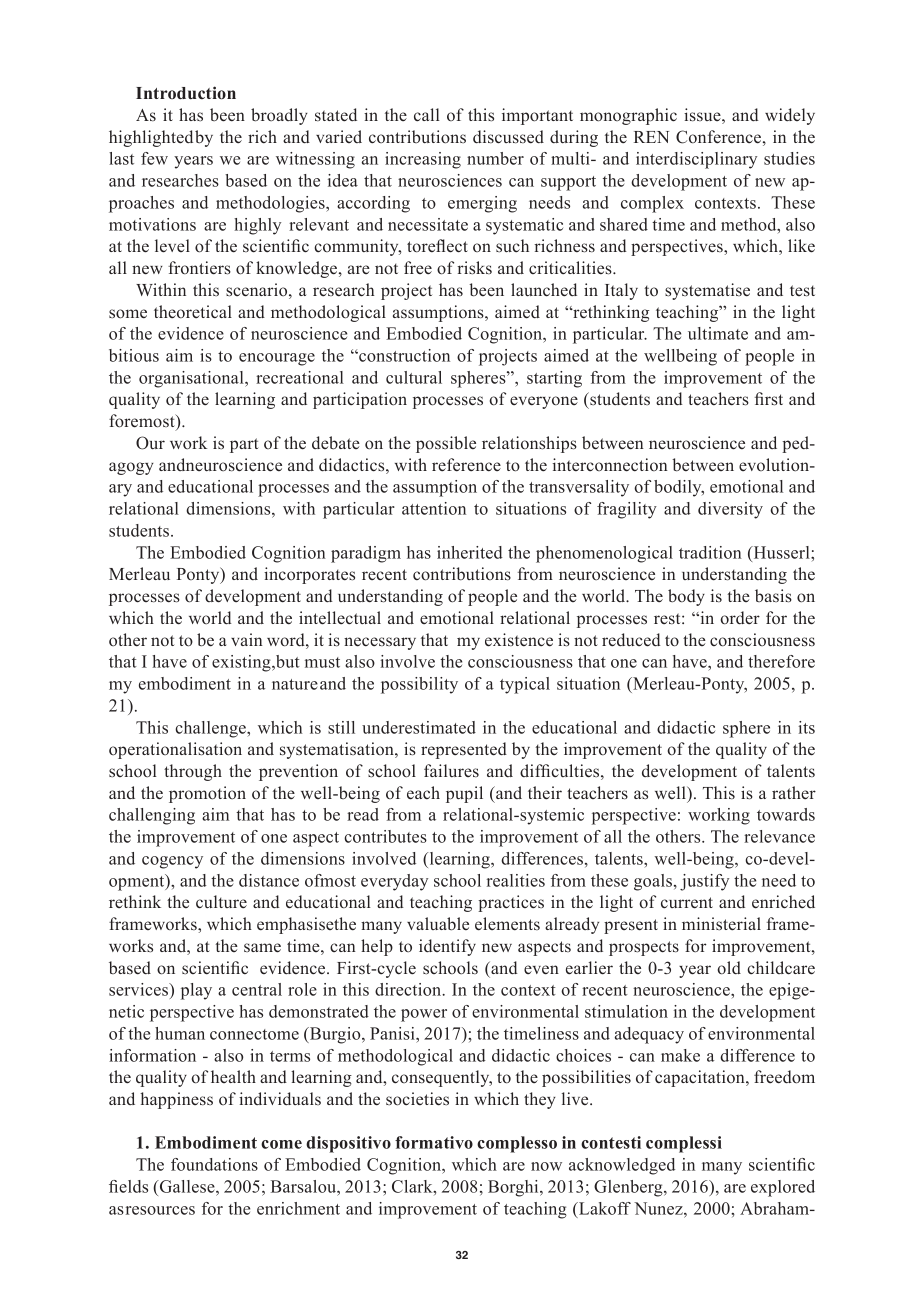 The image size is (924, 1305). I want to click on promotion, so click(207, 794).
